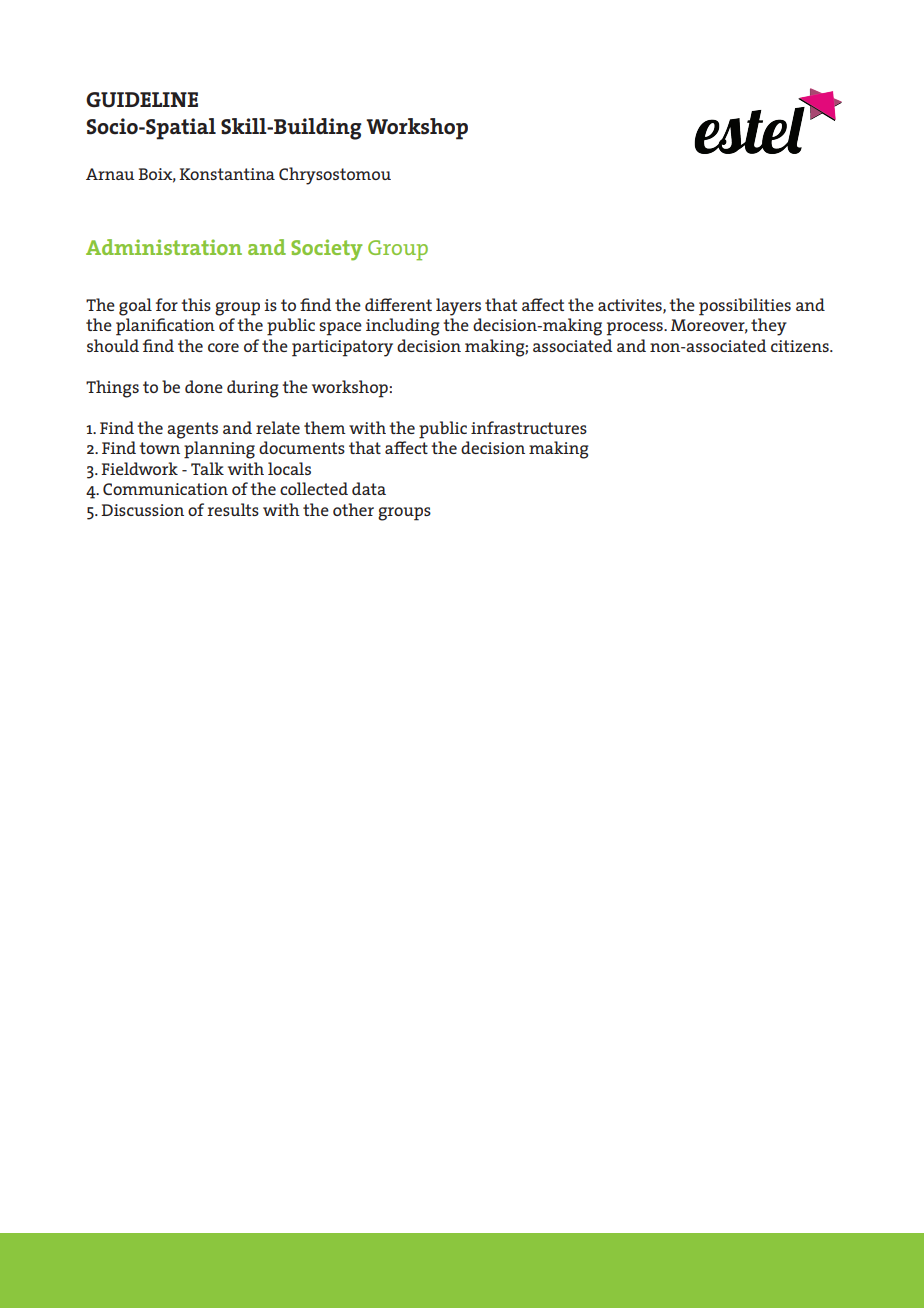 This screenshot has height=1308, width=924. What do you see at coordinates (369, 488) in the screenshot?
I see `data` at bounding box center [369, 488].
